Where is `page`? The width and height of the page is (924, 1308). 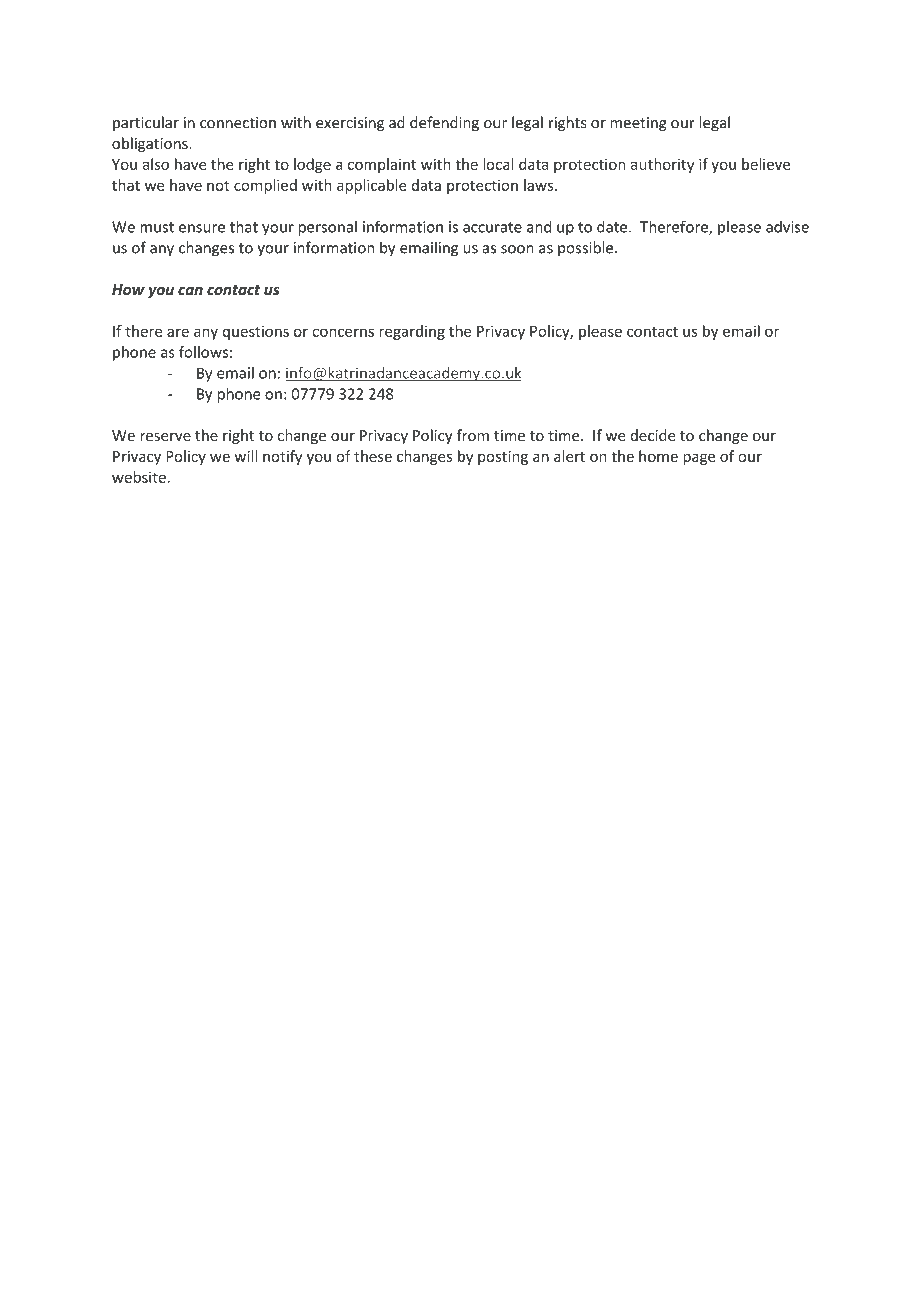 page is located at coordinates (699, 459).
